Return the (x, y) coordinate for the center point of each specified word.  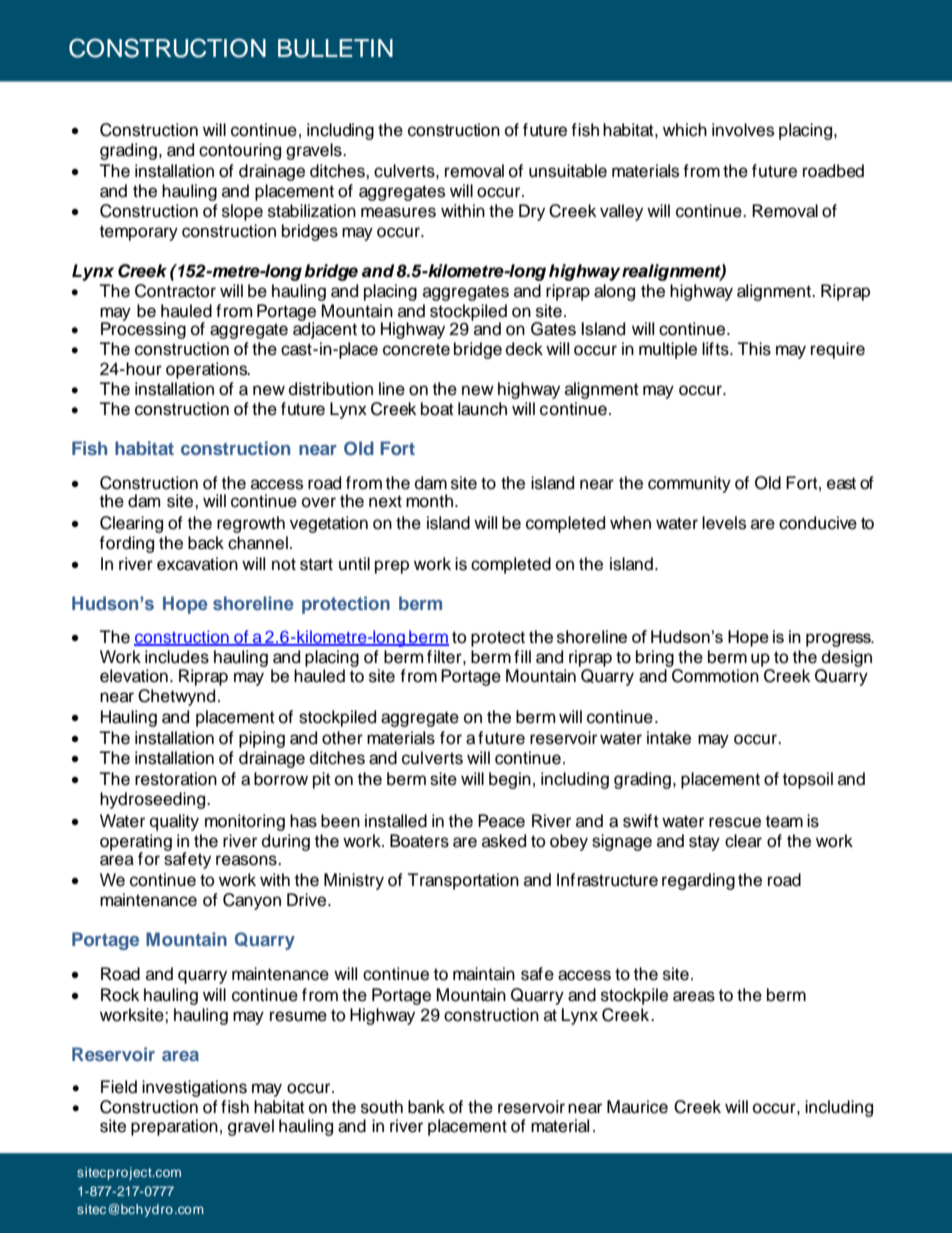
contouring (240, 151)
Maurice (637, 1107)
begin (510, 780)
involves (743, 130)
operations (208, 370)
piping (262, 739)
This (754, 349)
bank (426, 1107)
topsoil (808, 780)
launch (482, 409)
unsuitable (568, 171)
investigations (194, 1088)
